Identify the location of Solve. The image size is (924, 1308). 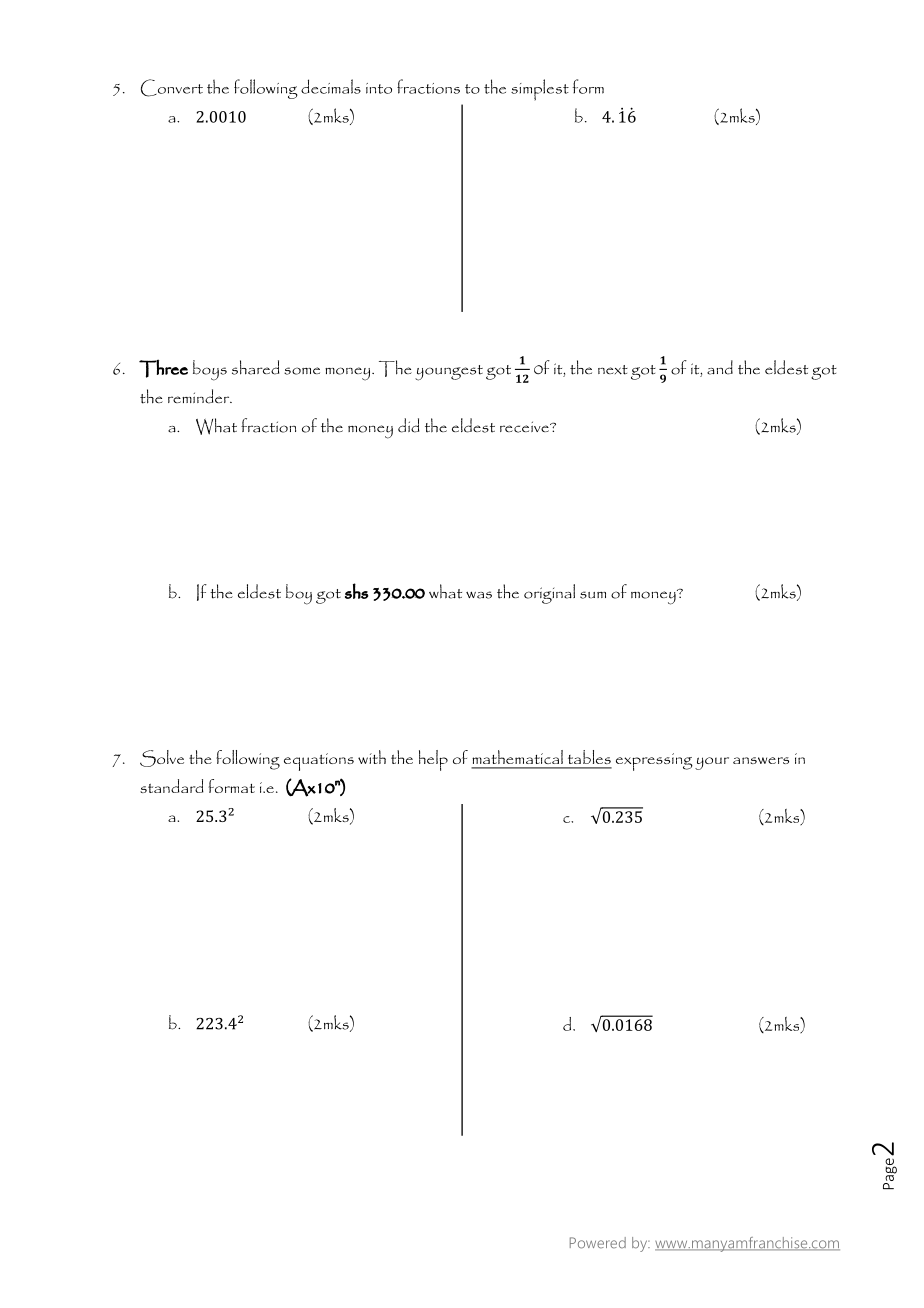
(162, 758).
